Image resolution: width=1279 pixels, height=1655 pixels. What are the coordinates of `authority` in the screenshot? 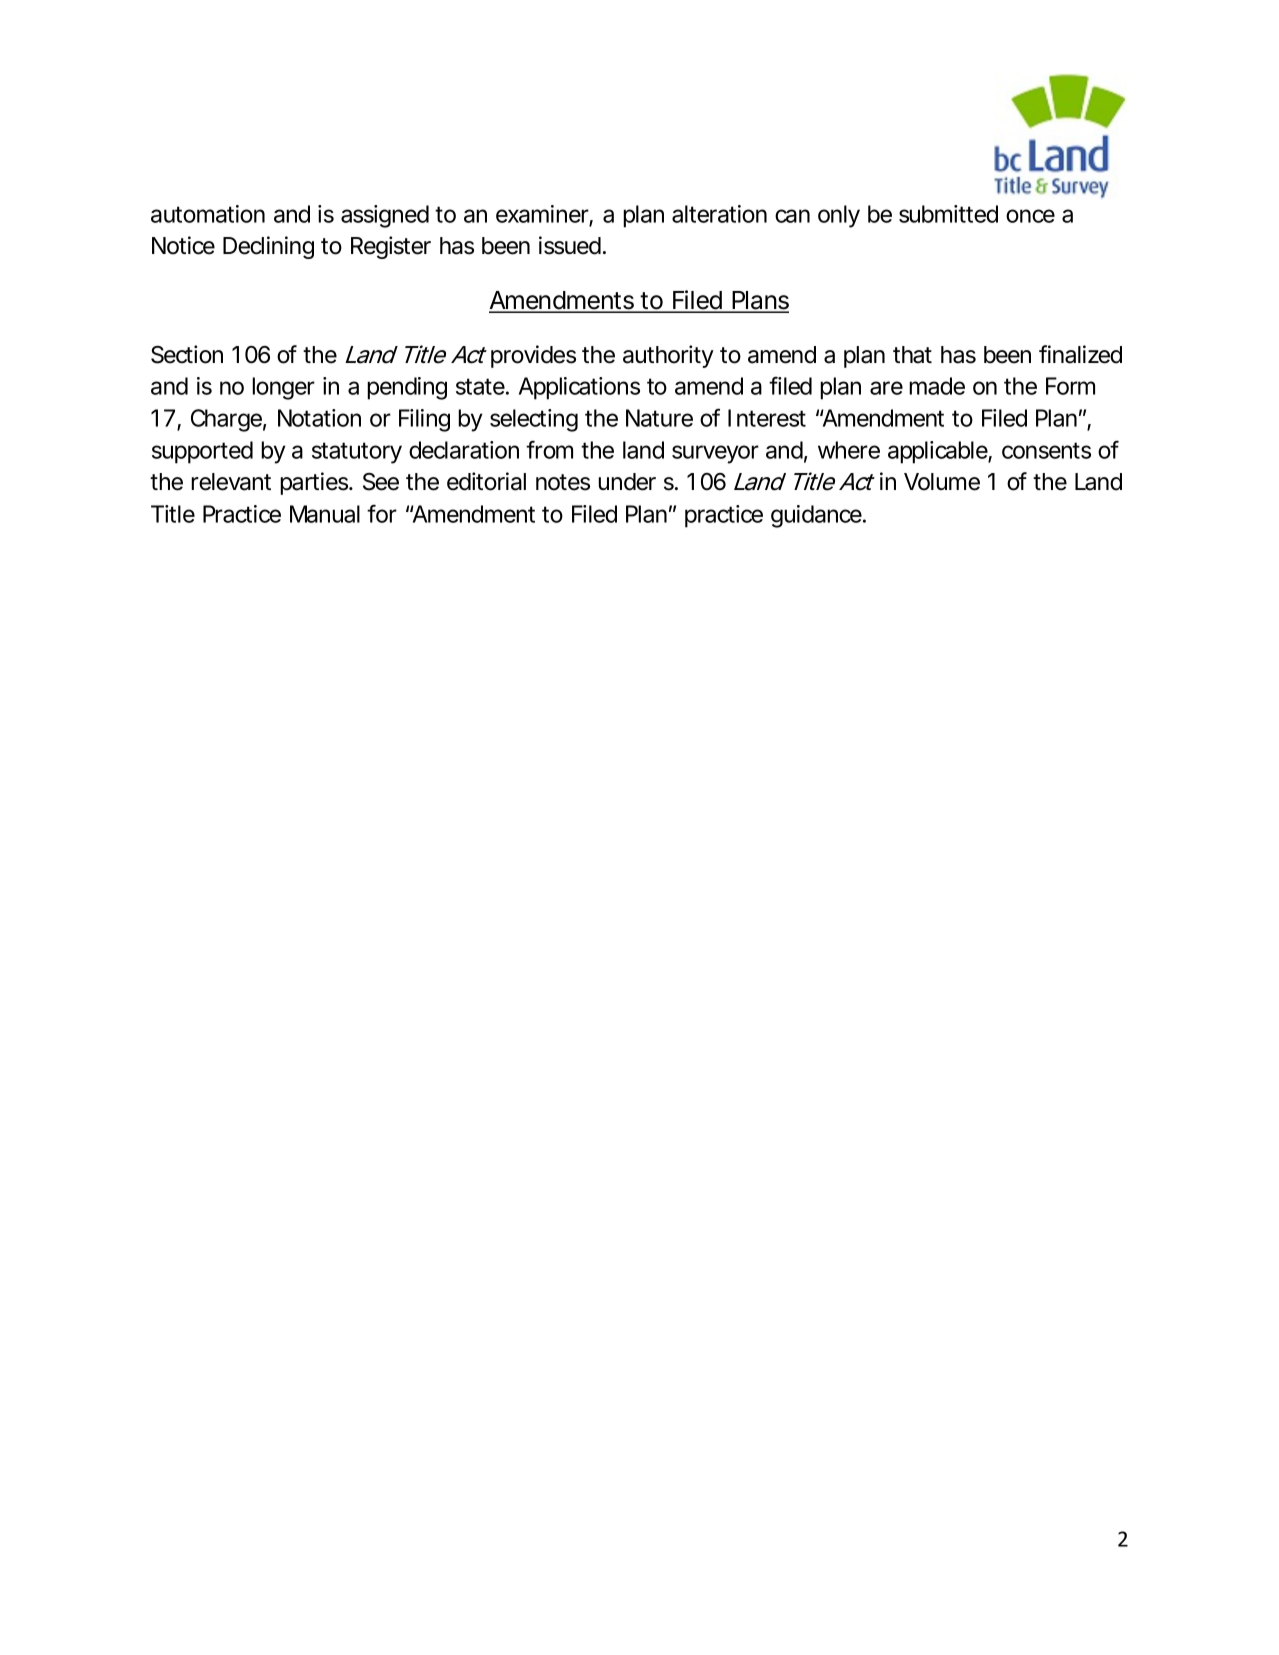 It's located at (668, 356).
